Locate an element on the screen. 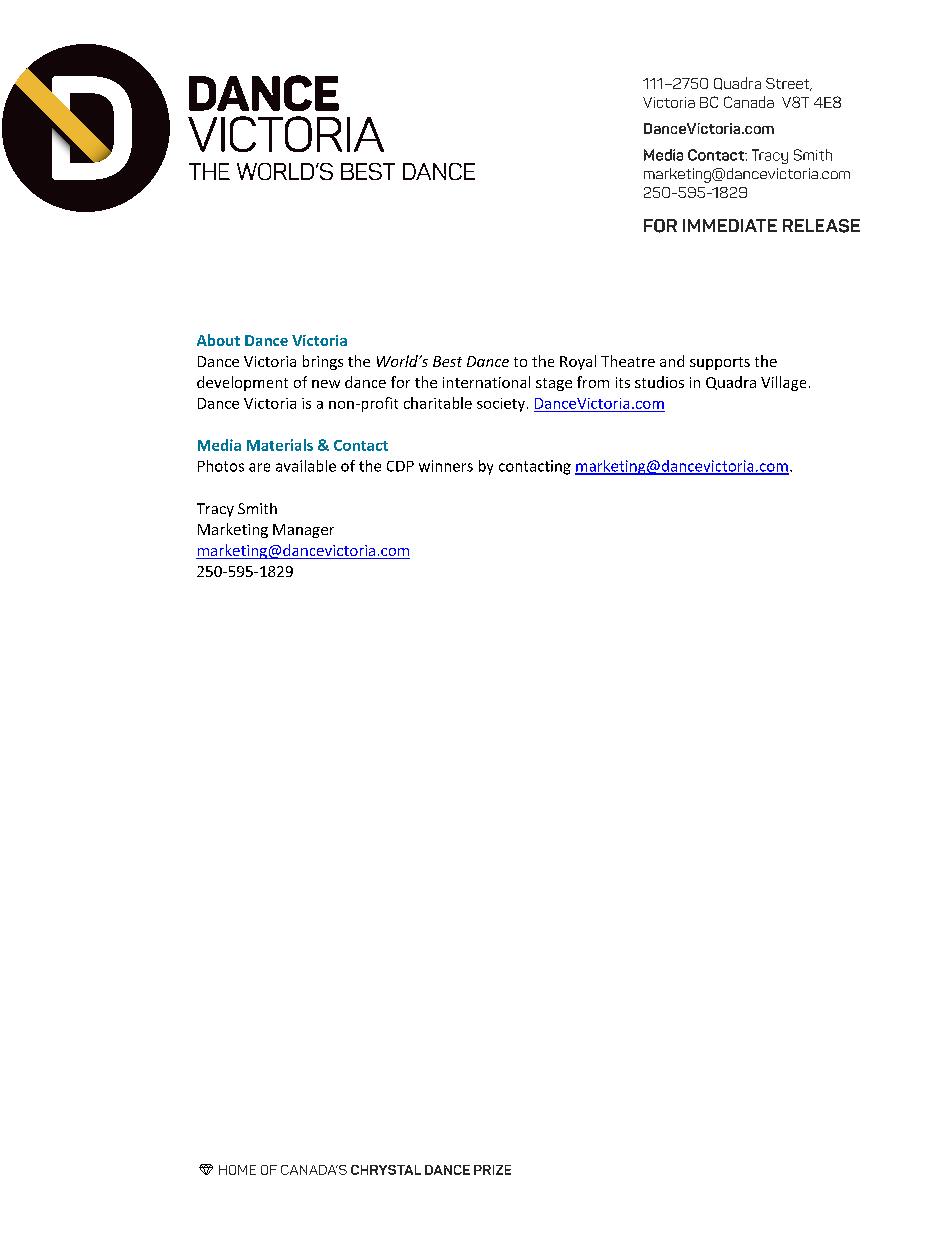 This screenshot has height=1233, width=952. Materials is located at coordinates (280, 445).
